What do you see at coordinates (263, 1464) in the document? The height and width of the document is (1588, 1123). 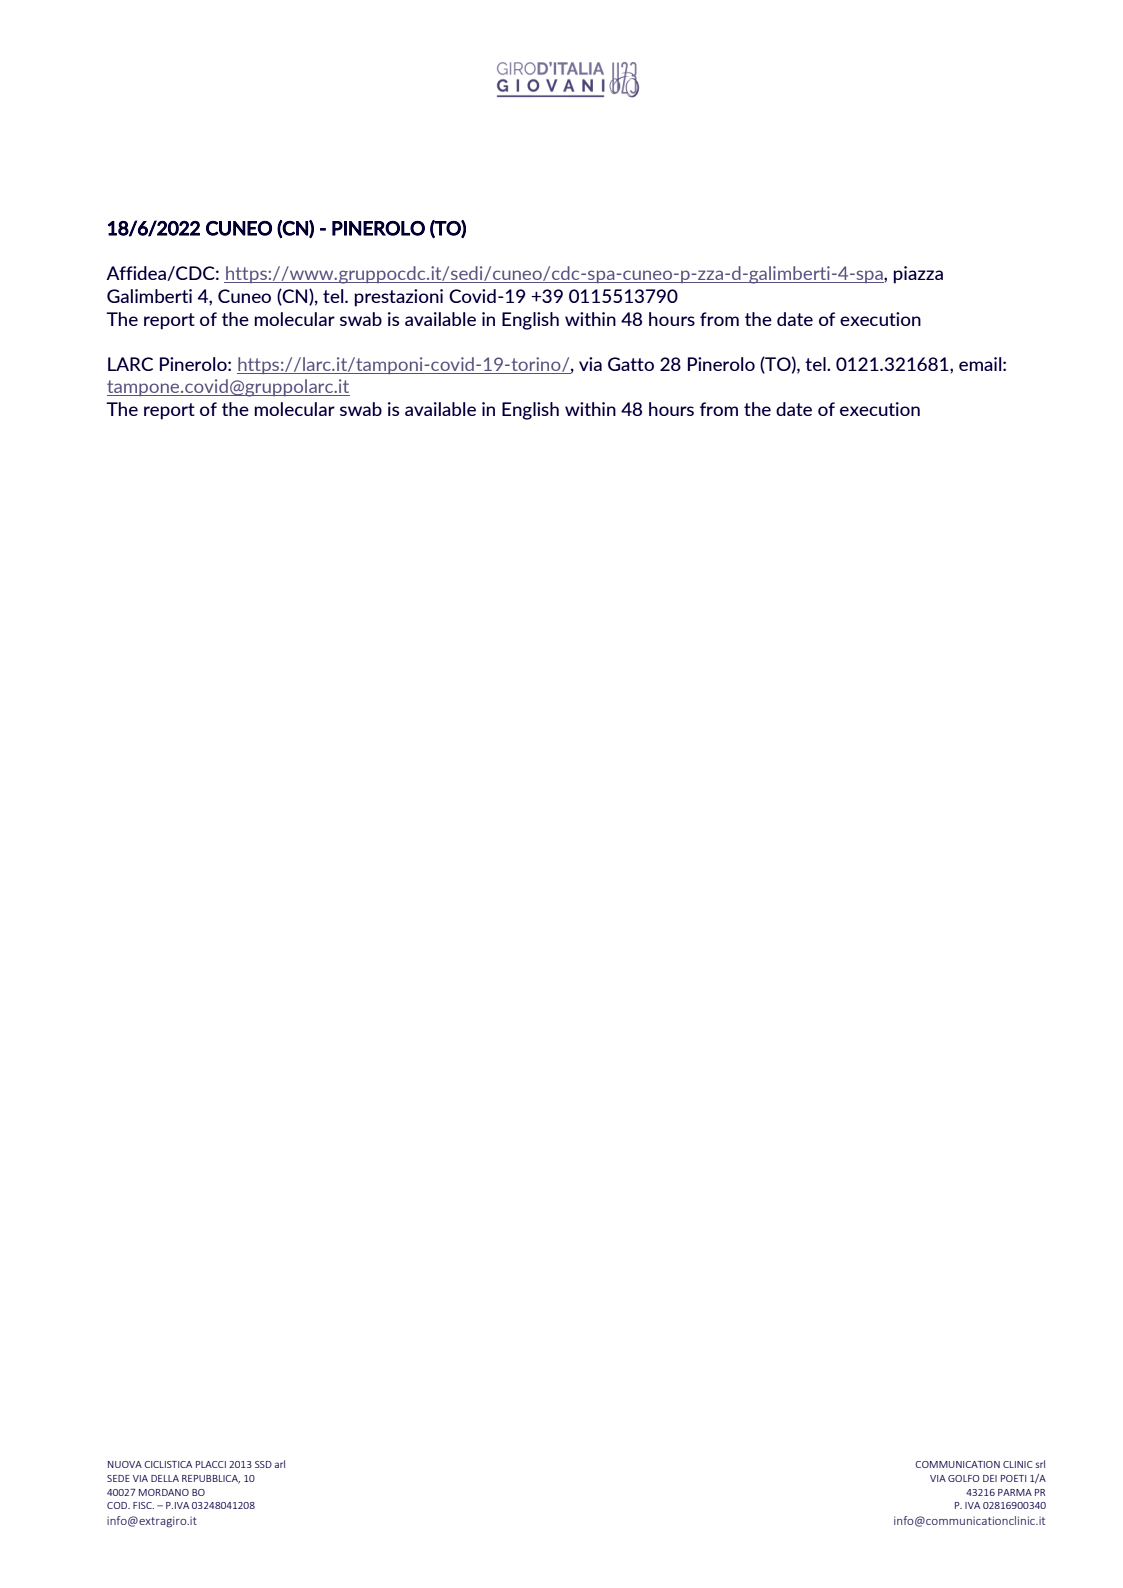 I see `SSD` at bounding box center [263, 1464].
